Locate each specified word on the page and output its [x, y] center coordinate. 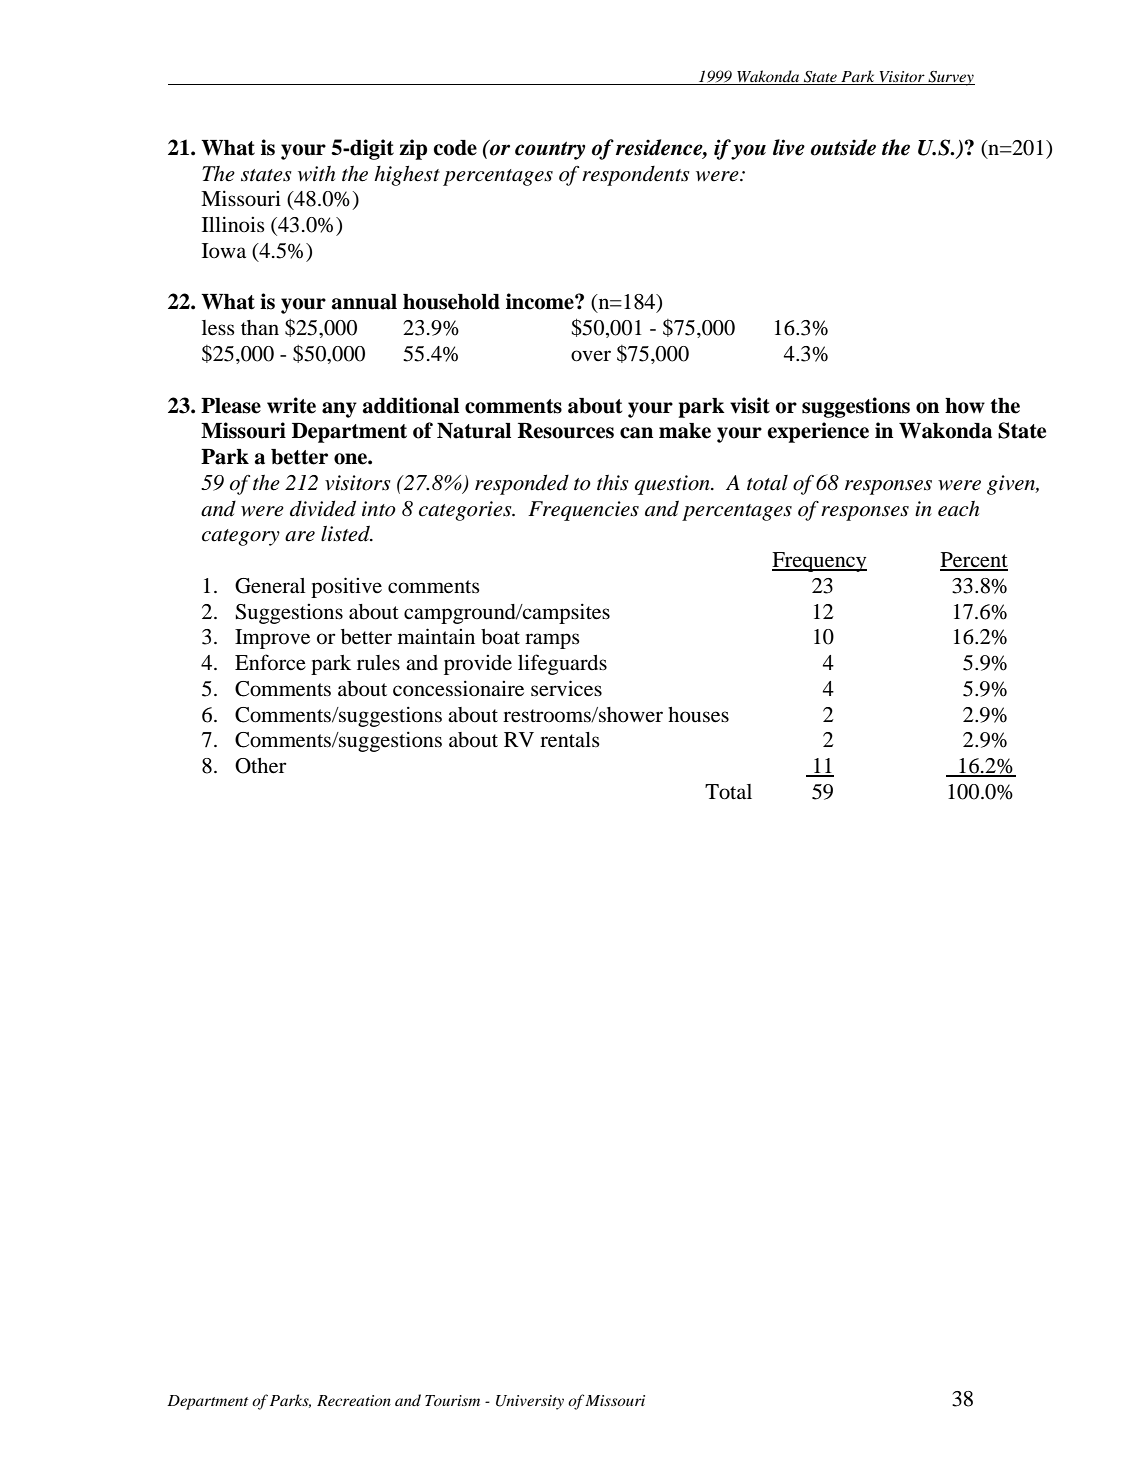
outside [843, 147]
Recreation [354, 1400]
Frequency [819, 562]
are [300, 536]
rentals [570, 740]
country [550, 150]
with [316, 173]
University [530, 1402]
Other [261, 766]
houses [698, 715]
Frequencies [583, 511]
